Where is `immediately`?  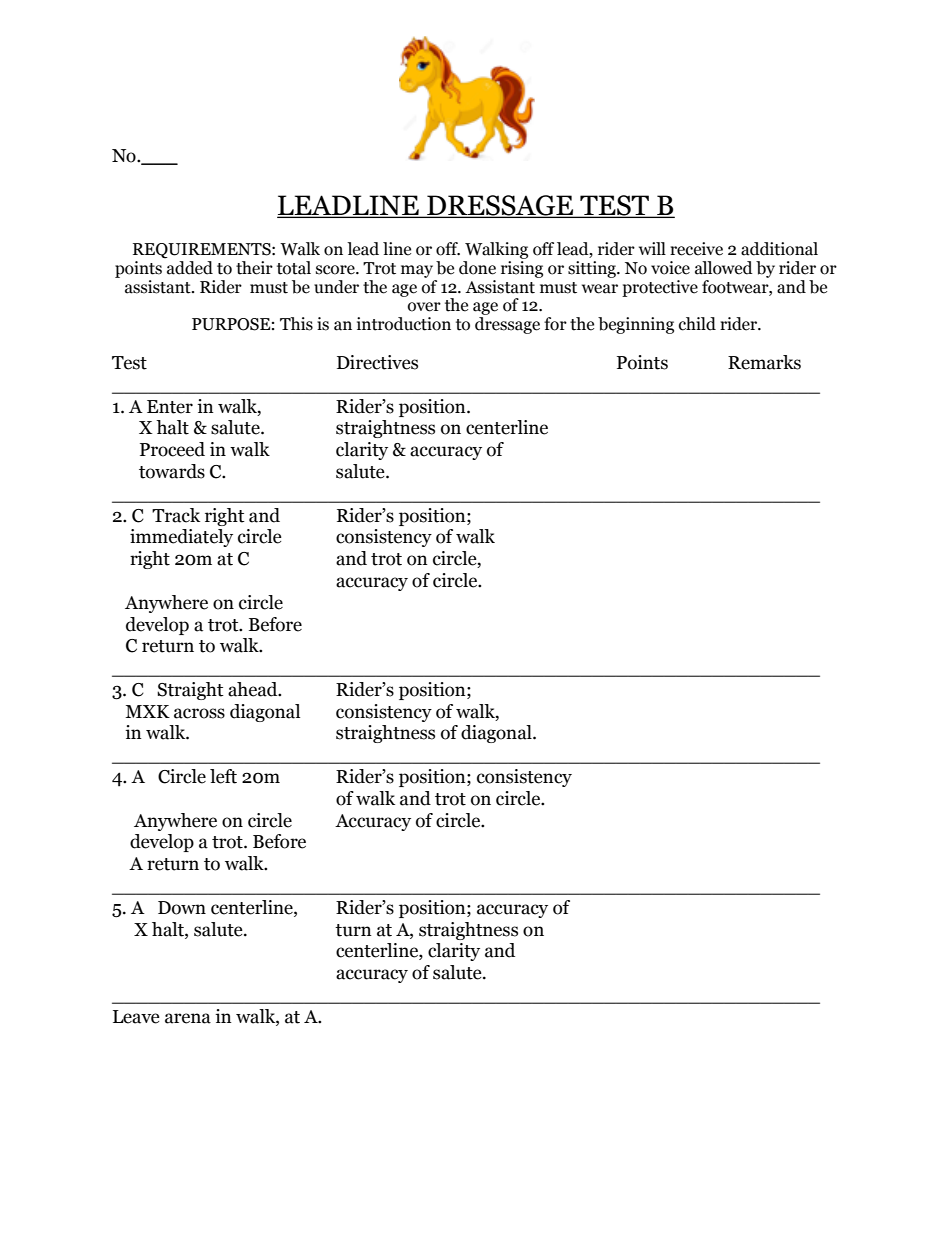 immediately is located at coordinates (181, 538).
